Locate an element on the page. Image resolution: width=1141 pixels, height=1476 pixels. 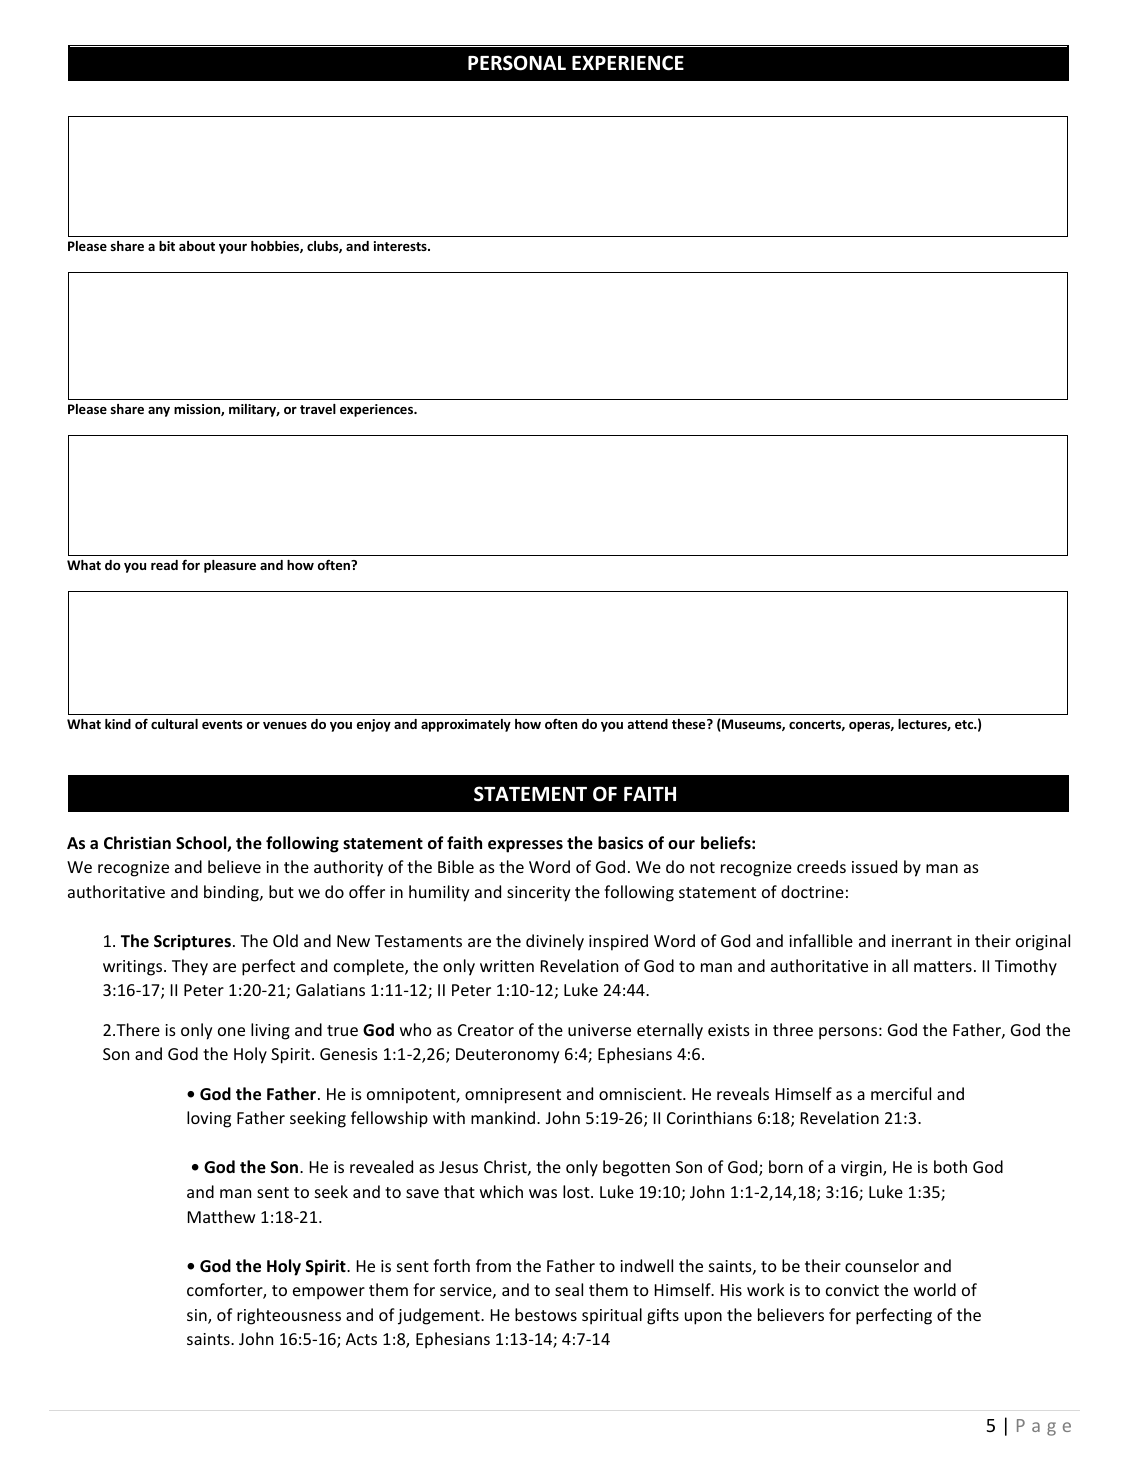
your is located at coordinates (233, 249).
